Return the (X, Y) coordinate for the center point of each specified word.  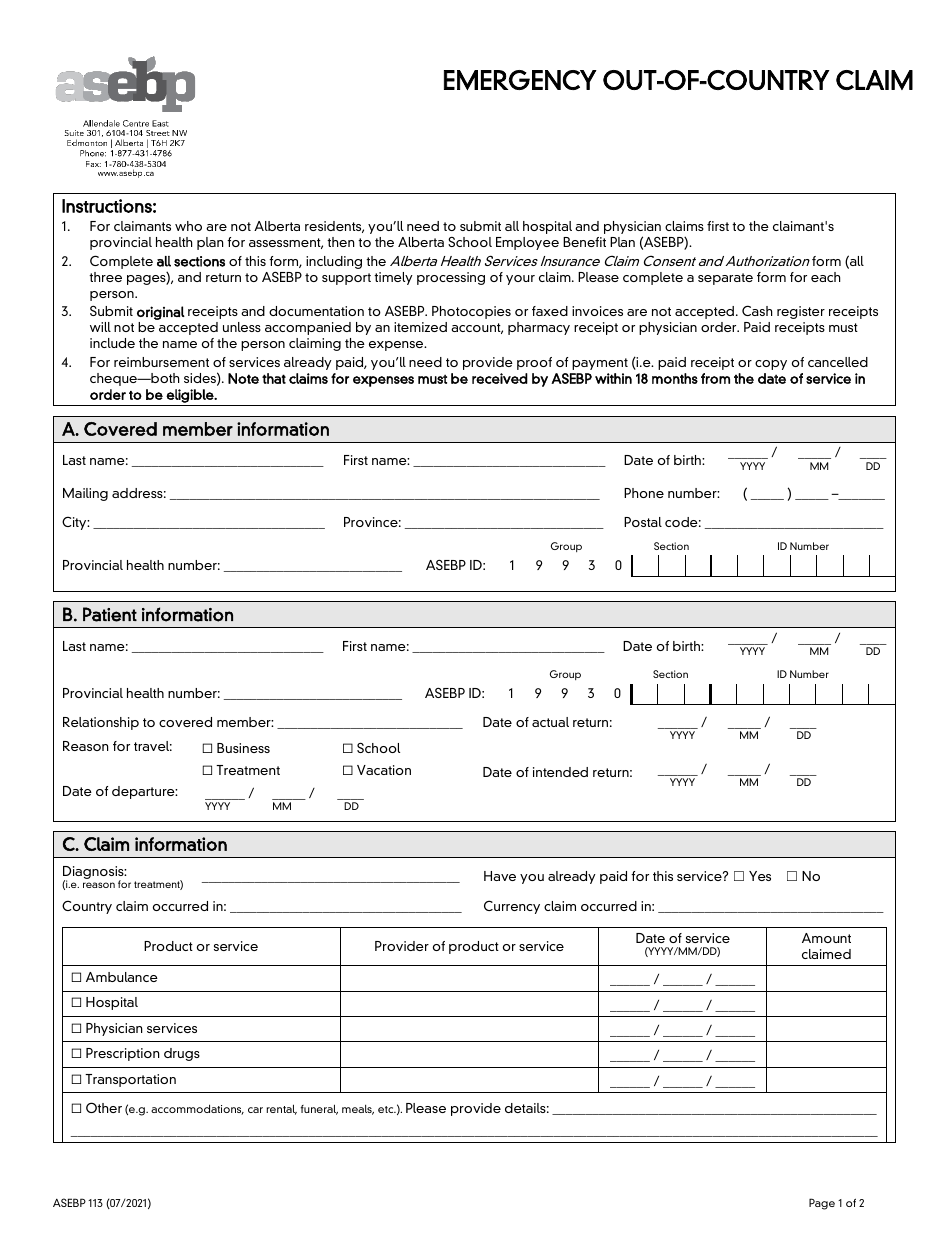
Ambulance (122, 977)
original (161, 313)
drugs (182, 1054)
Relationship (101, 723)
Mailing (85, 494)
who (188, 226)
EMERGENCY (520, 80)
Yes (760, 876)
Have (500, 876)
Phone (644, 493)
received (500, 378)
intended (560, 772)
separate (725, 279)
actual (550, 722)
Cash (757, 310)
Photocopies (471, 312)
